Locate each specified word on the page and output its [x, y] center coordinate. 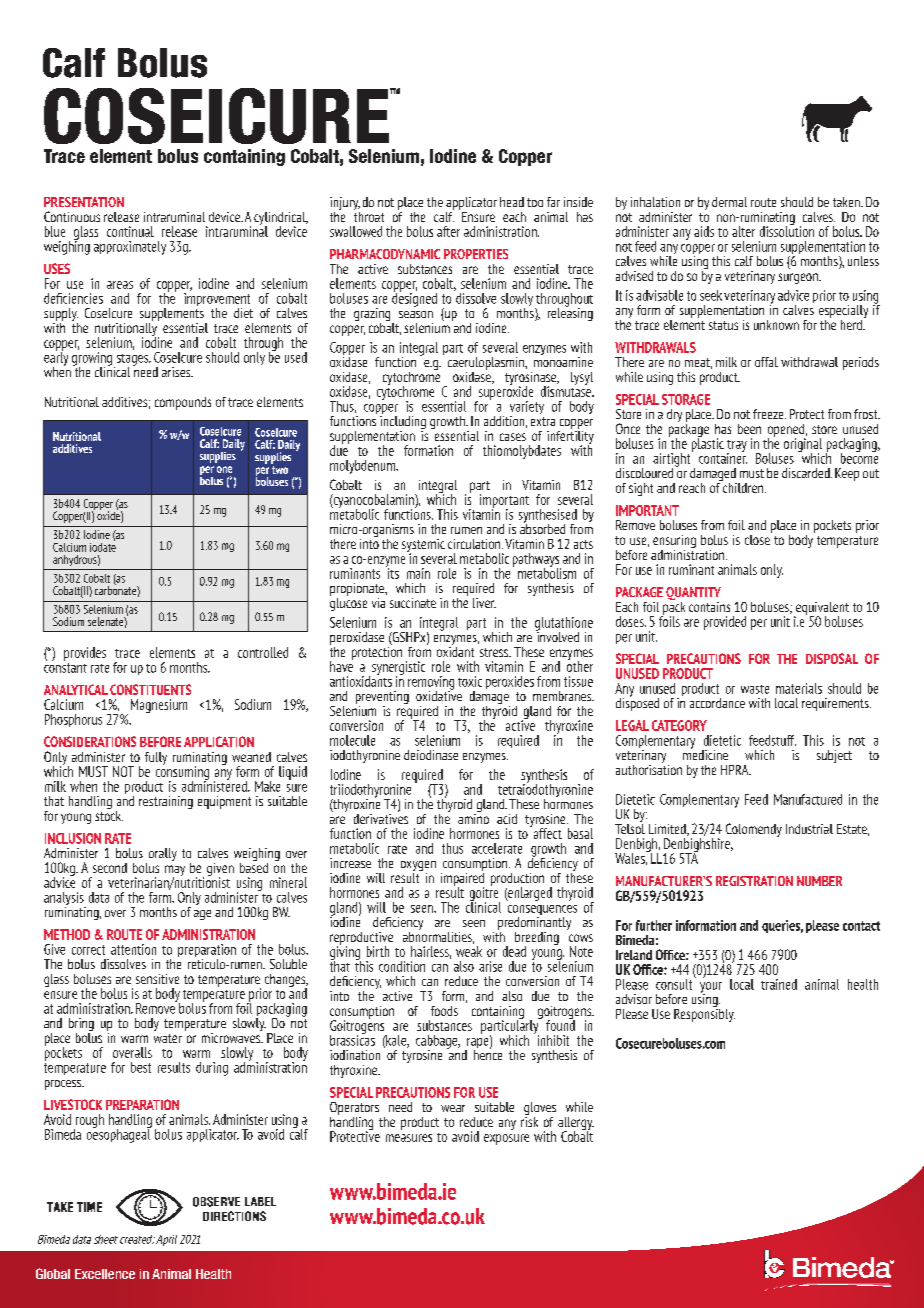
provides [85, 654]
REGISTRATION [754, 881]
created [137, 1239]
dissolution [787, 230]
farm [161, 897]
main [418, 573]
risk [529, 1120]
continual [130, 231]
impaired [462, 879]
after [448, 231]
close [758, 538]
